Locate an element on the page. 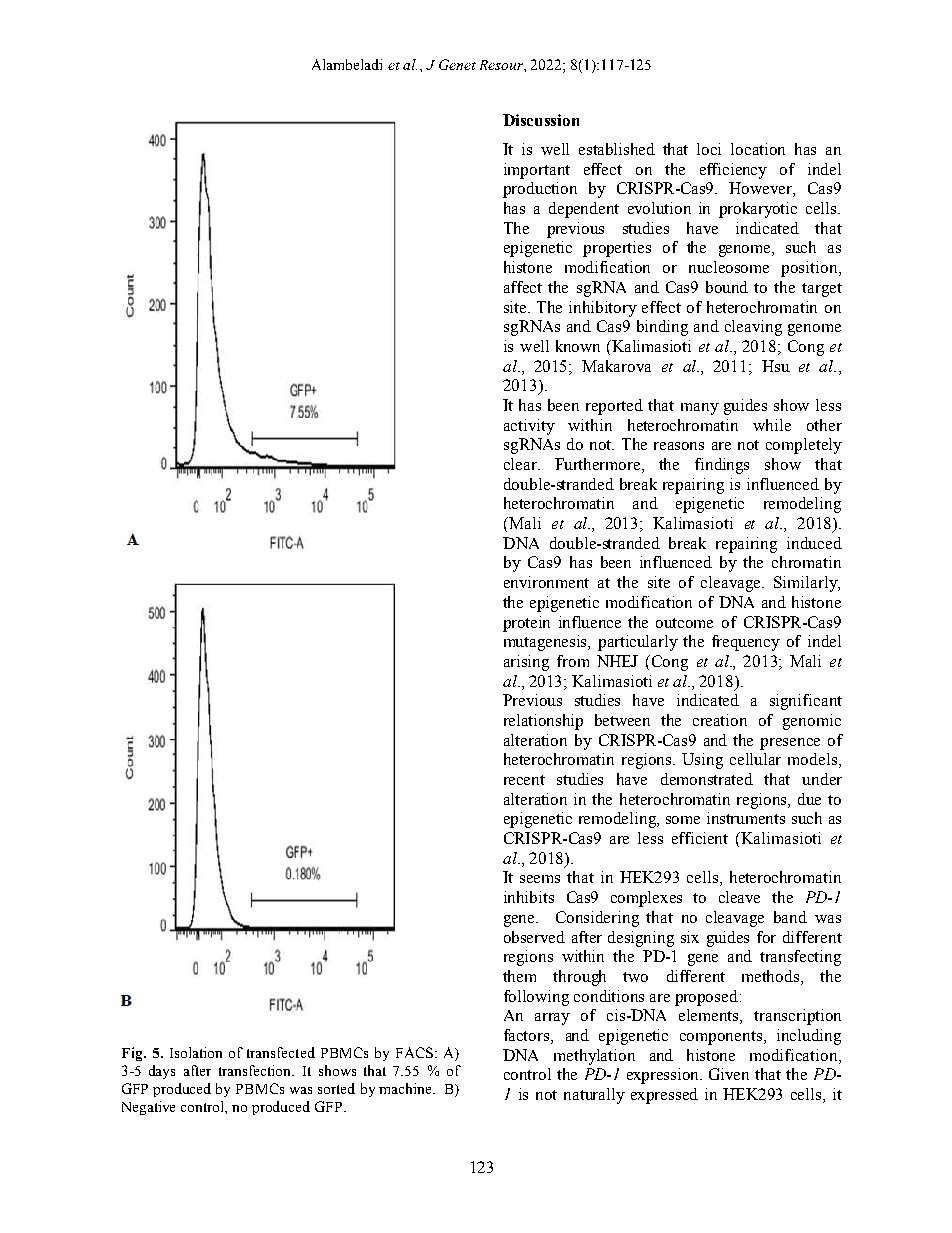 The height and width of the image is (1233, 952). frequency is located at coordinates (746, 643).
